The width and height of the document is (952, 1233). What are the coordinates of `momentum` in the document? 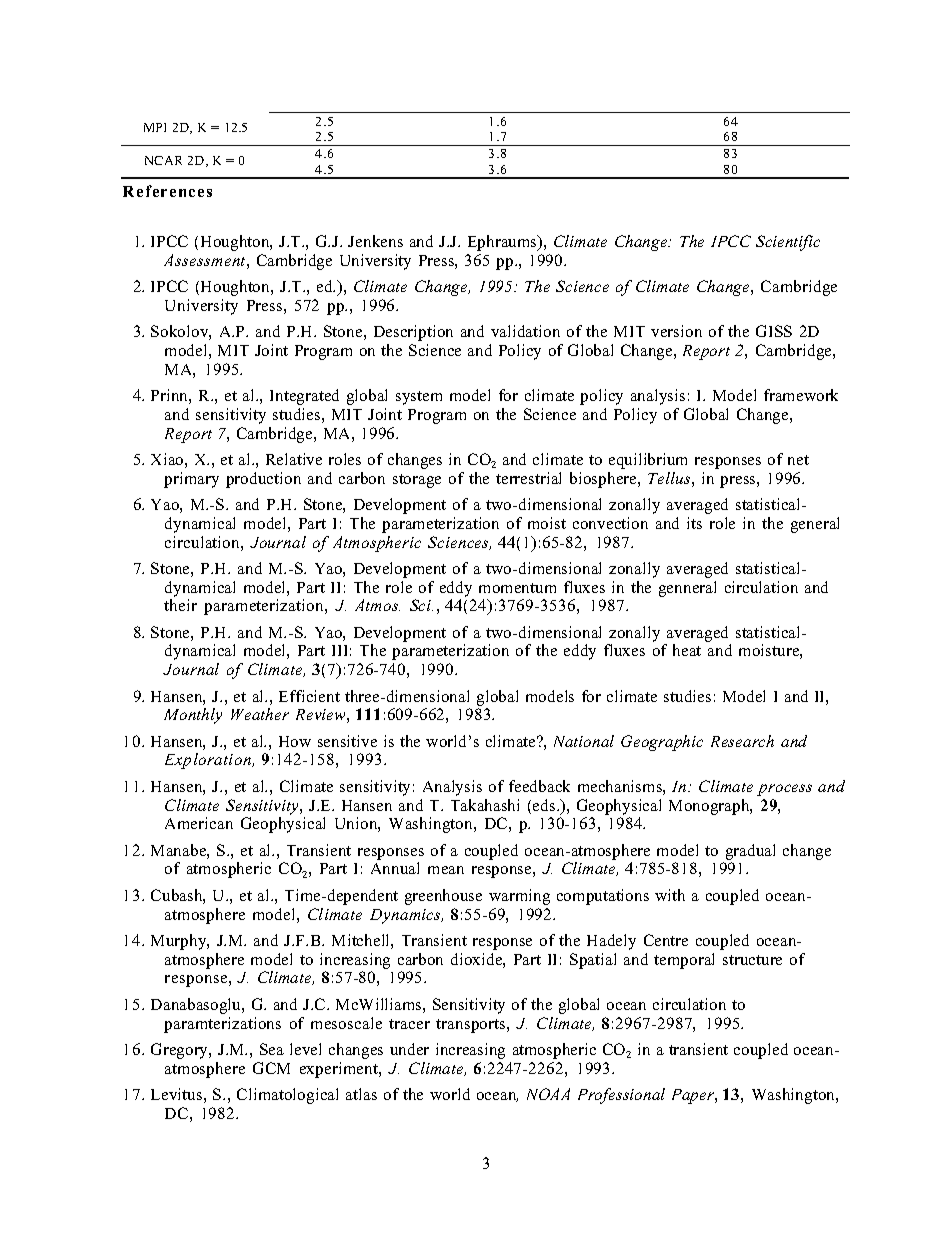 It's located at (517, 588).
